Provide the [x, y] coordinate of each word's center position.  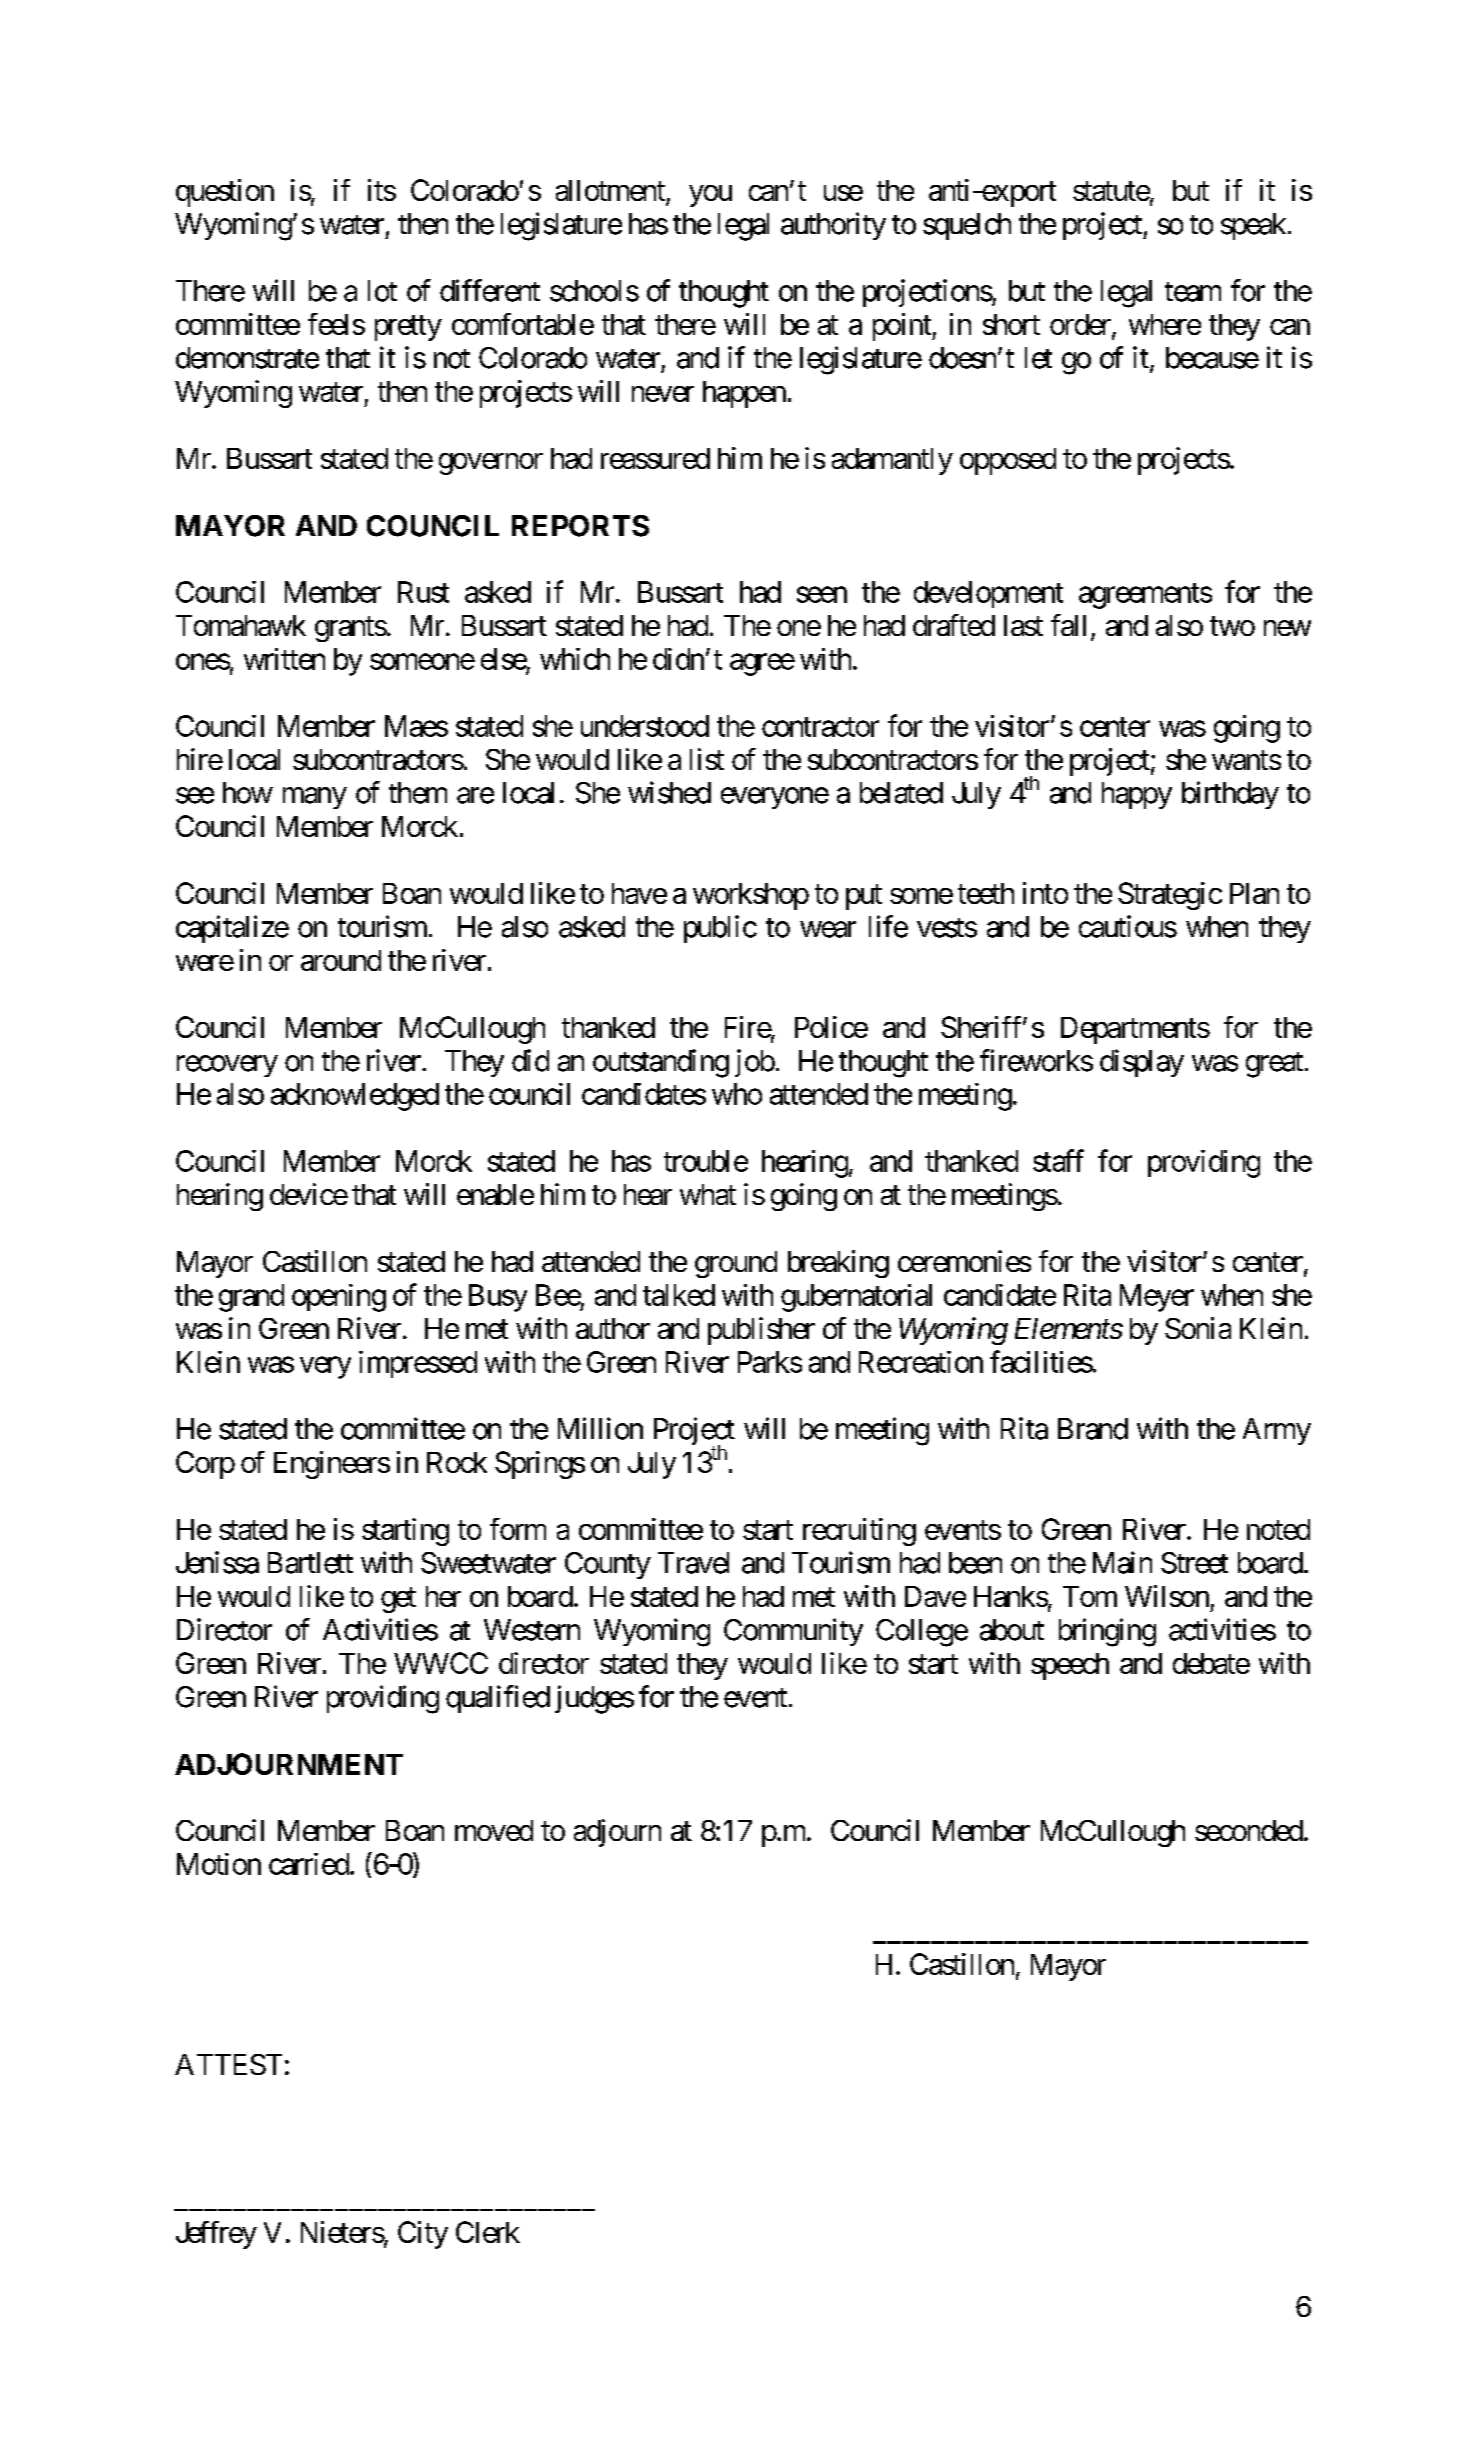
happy [1137, 795]
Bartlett [310, 1563]
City [423, 2235]
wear [828, 929]
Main [1122, 1562]
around [341, 960]
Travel [693, 1563]
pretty [408, 328]
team [1193, 292]
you [710, 196]
